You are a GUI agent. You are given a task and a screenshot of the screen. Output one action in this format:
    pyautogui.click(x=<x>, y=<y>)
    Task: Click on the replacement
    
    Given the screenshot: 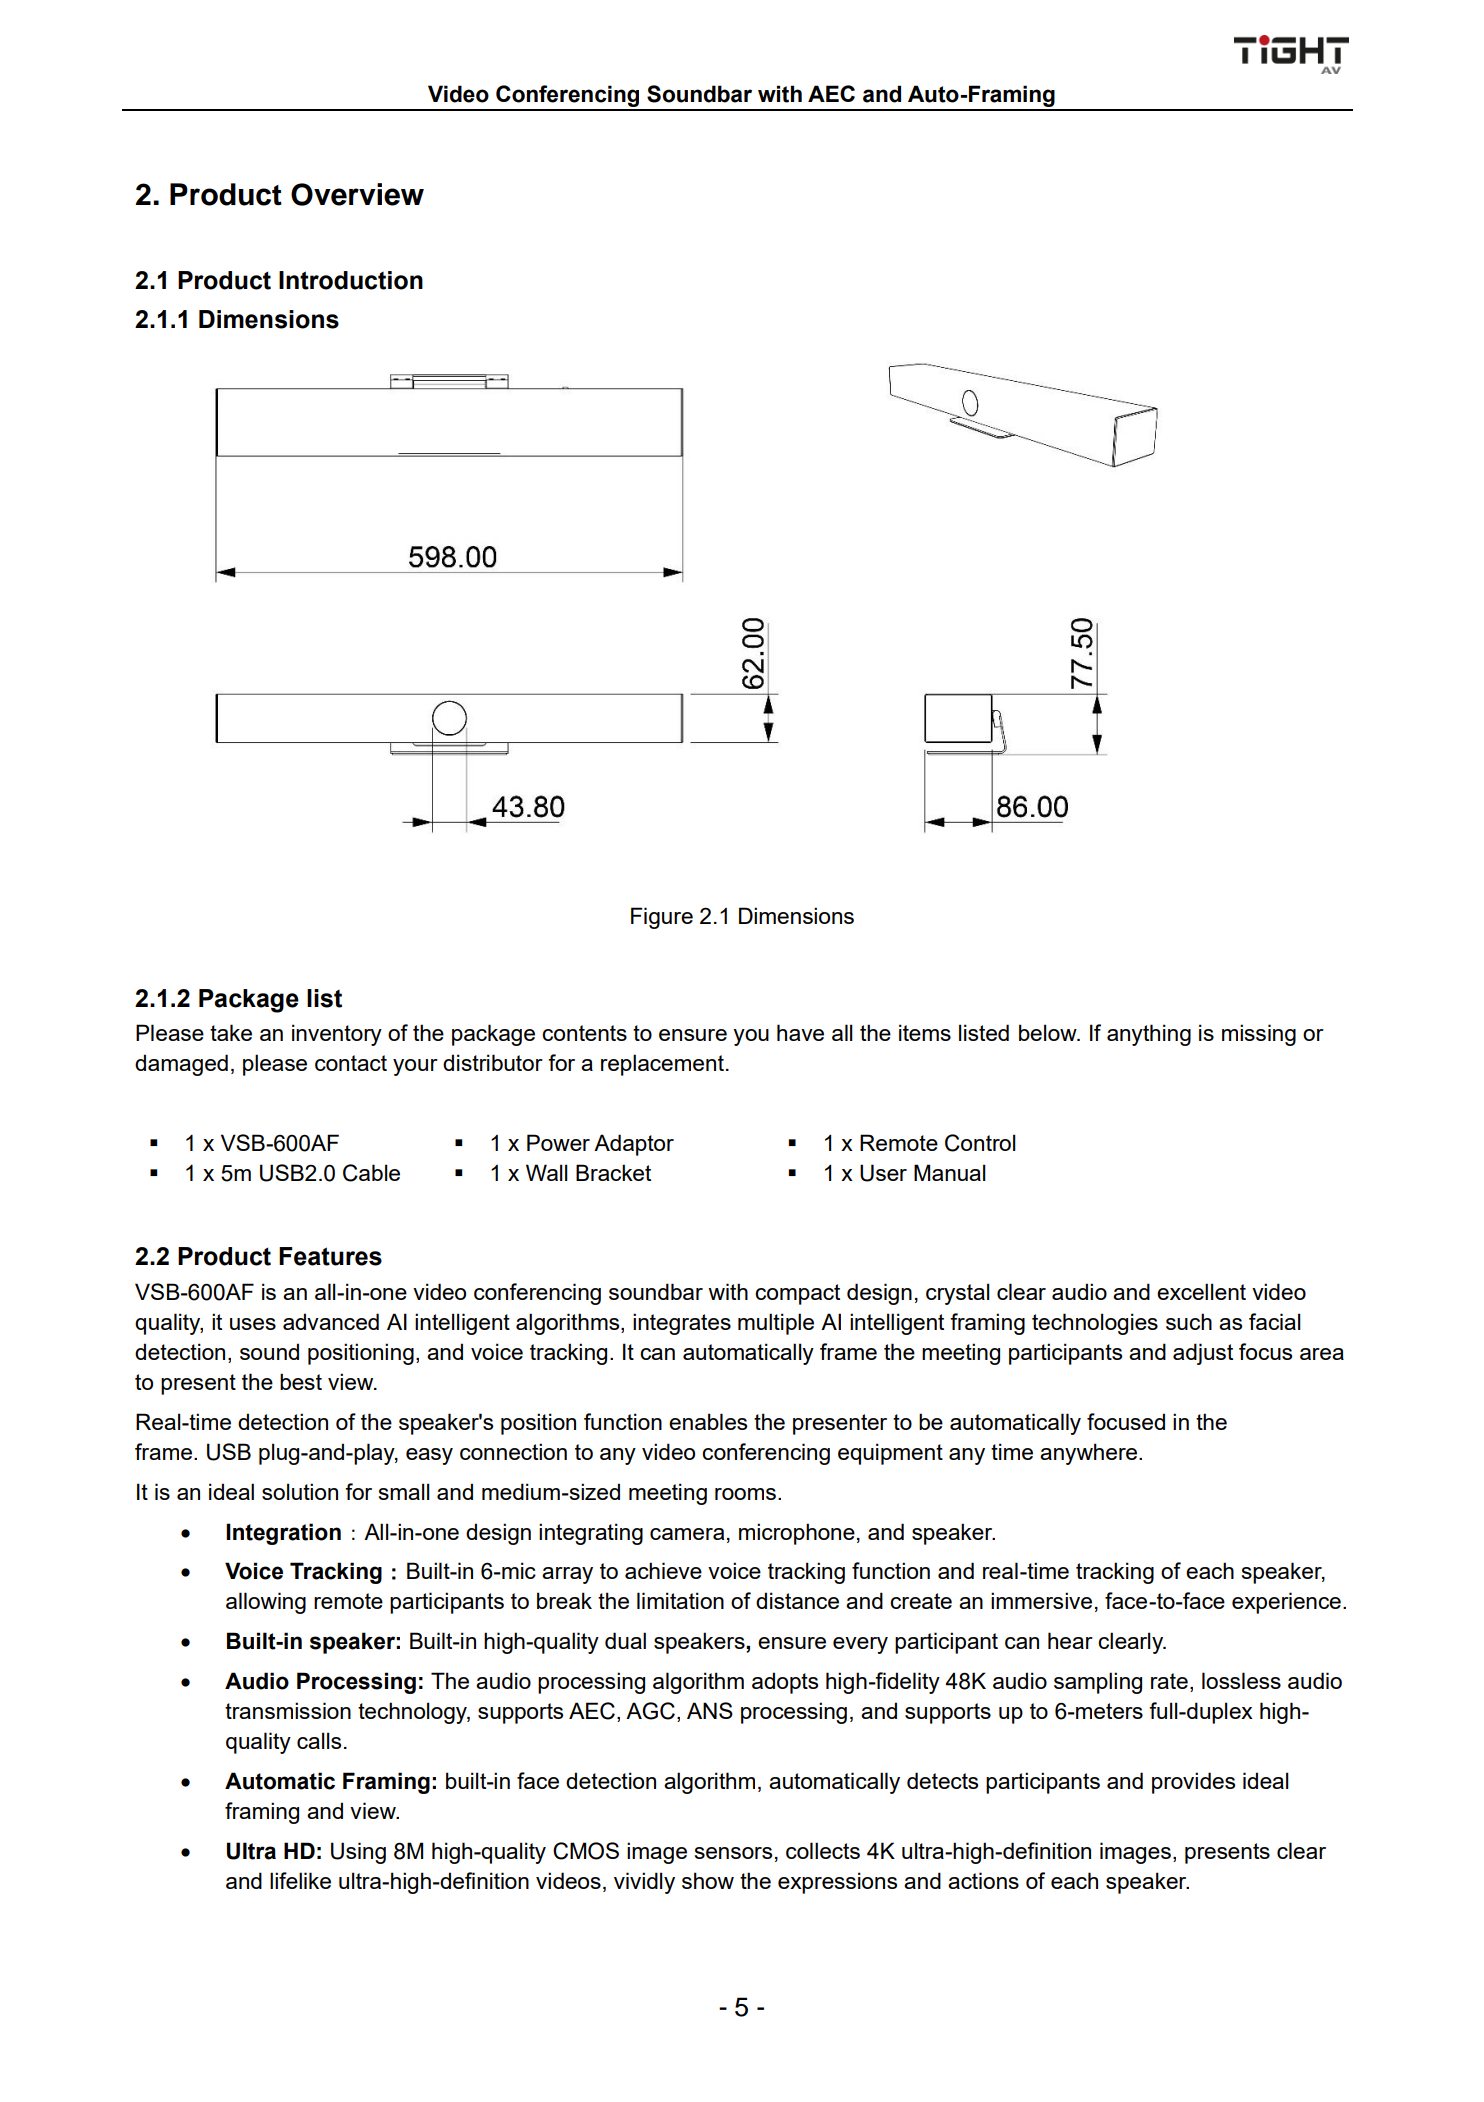 What is the action you would take?
    pyautogui.click(x=662, y=1065)
